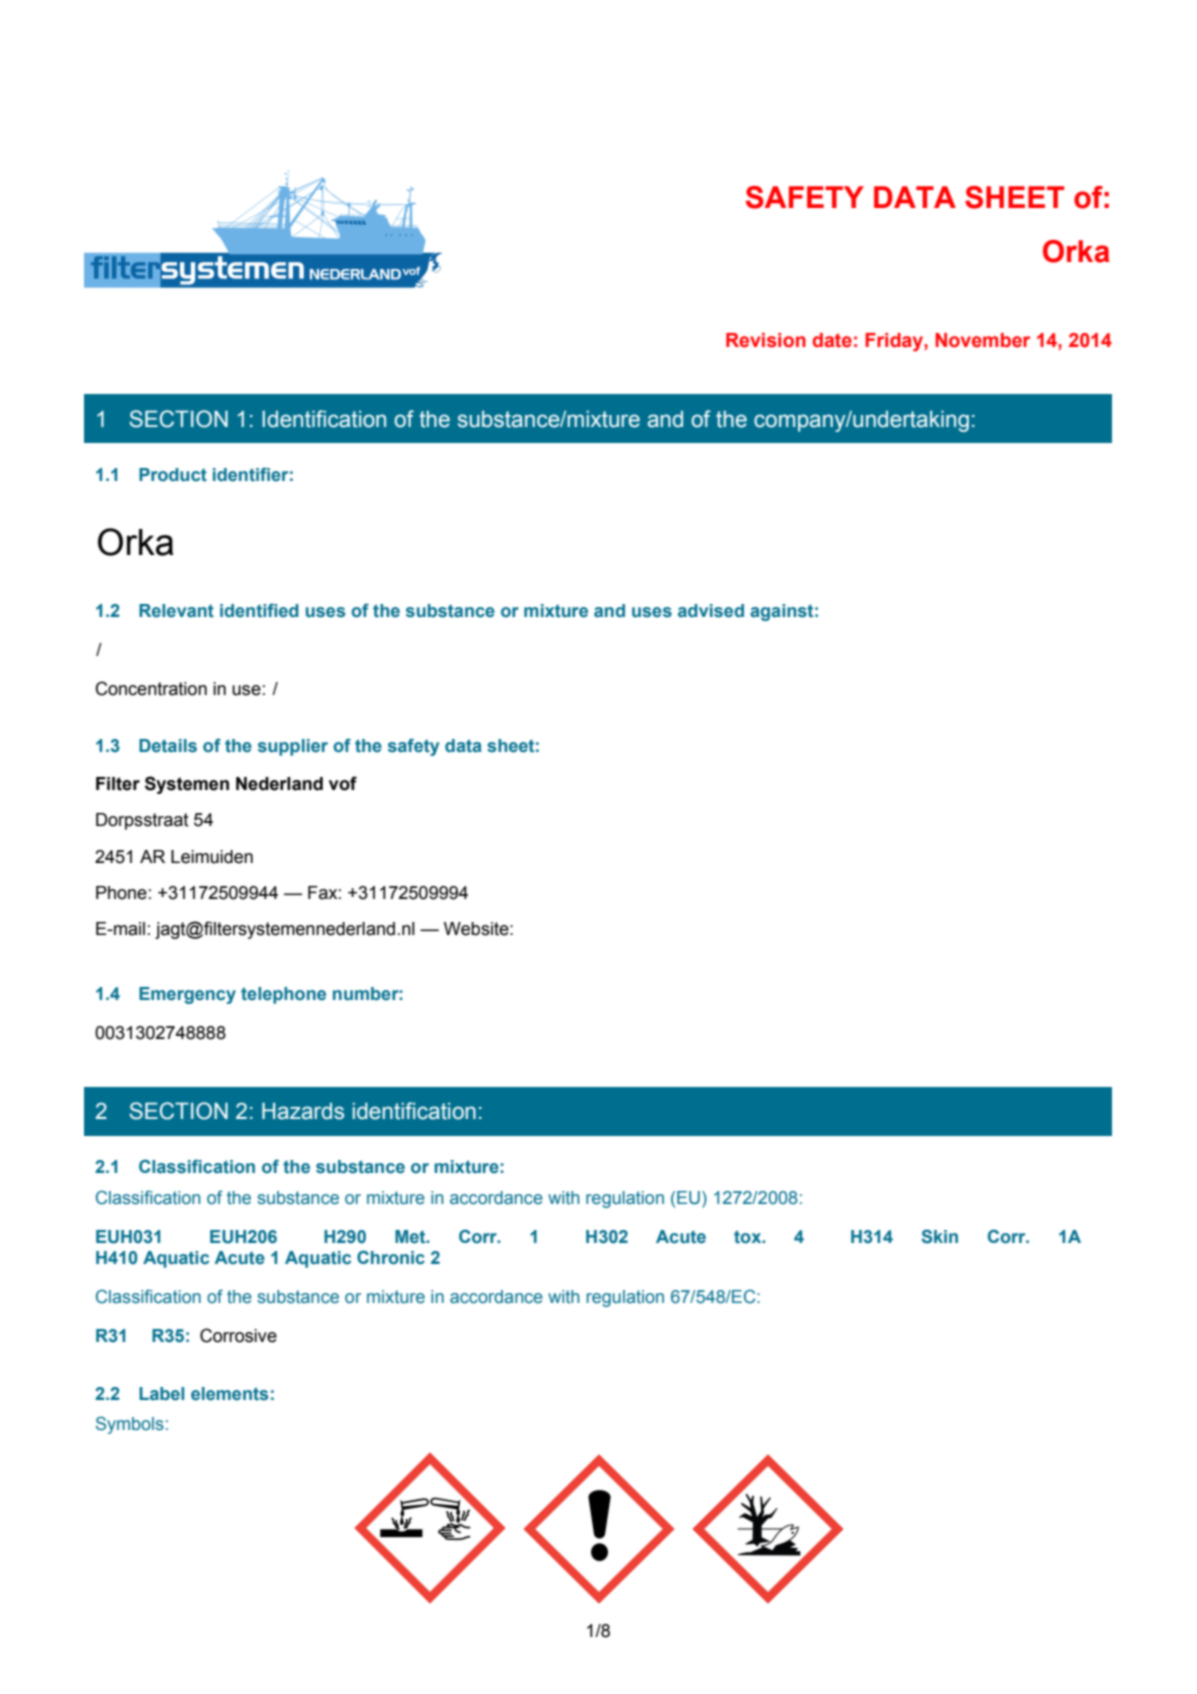 Image resolution: width=1197 pixels, height=1694 pixels. What do you see at coordinates (711, 611) in the screenshot?
I see `advised` at bounding box center [711, 611].
